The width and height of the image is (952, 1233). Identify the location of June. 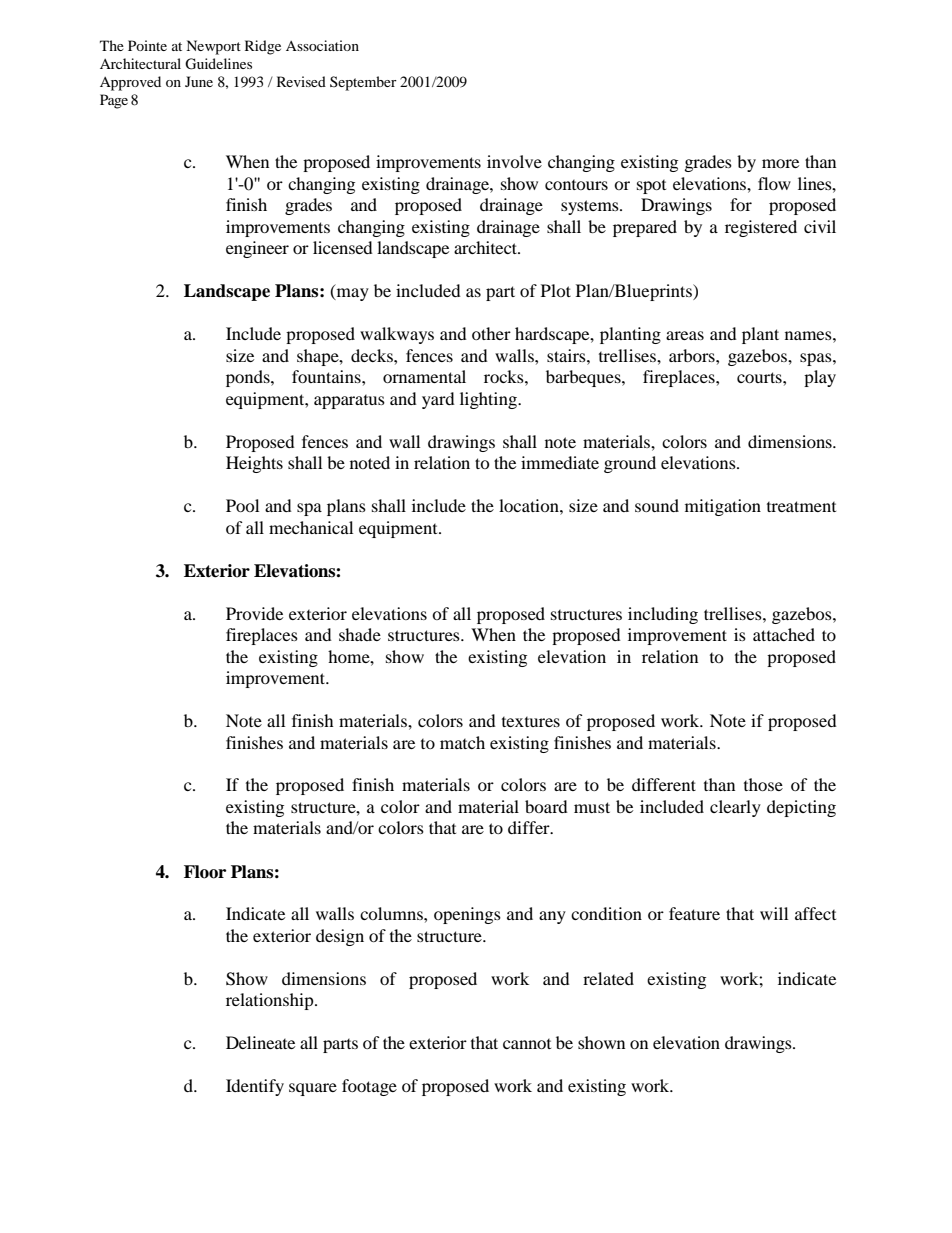
(199, 81).
